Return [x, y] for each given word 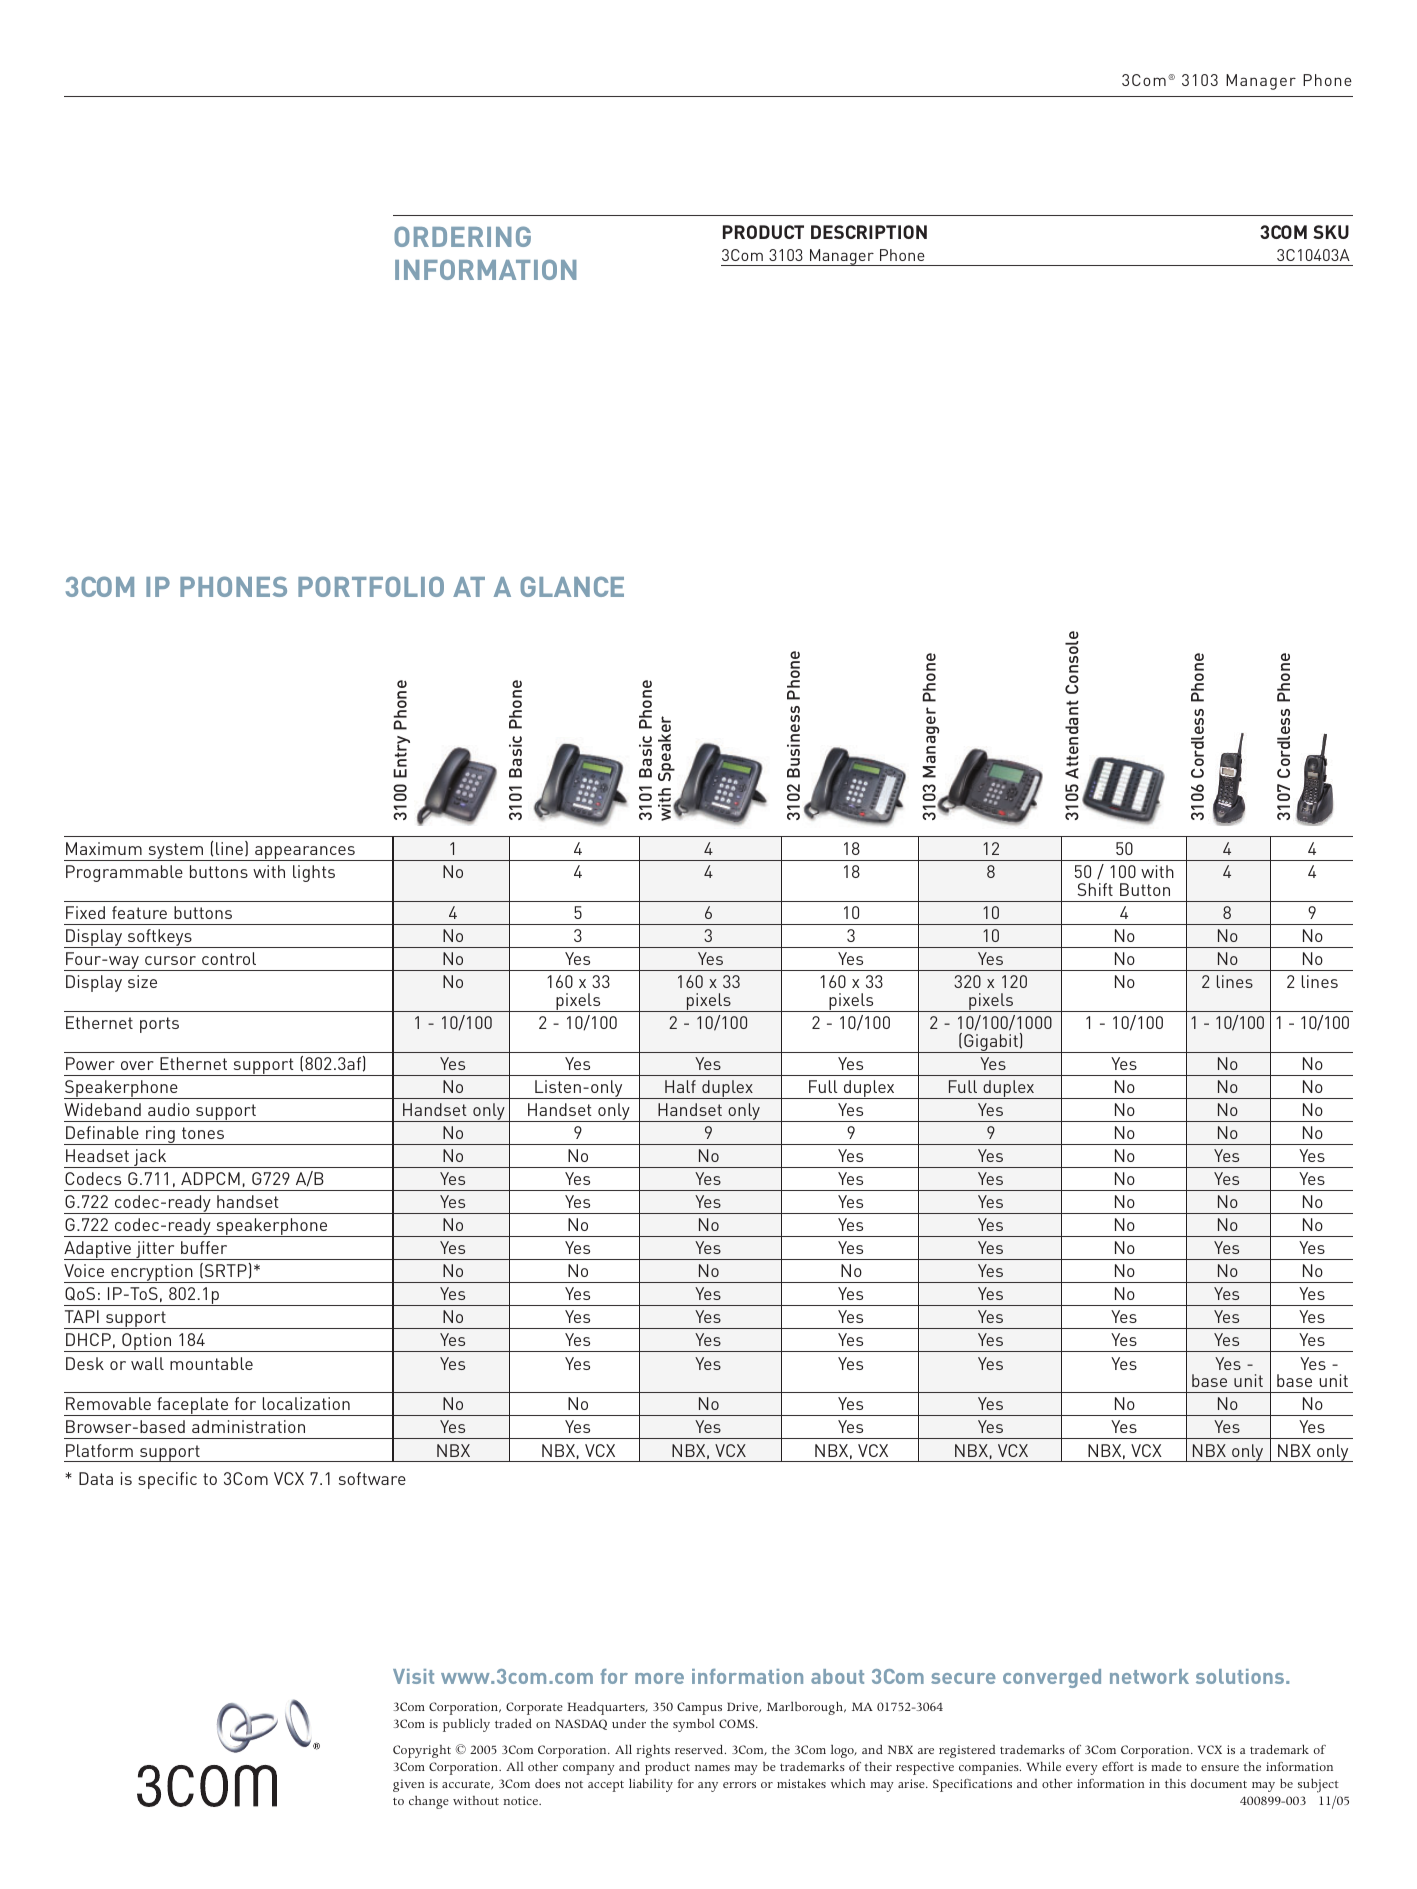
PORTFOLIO [371, 586]
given [409, 1785]
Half [680, 1086]
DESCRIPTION [869, 232]
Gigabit [991, 1043]
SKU [1331, 232]
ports [159, 1025]
